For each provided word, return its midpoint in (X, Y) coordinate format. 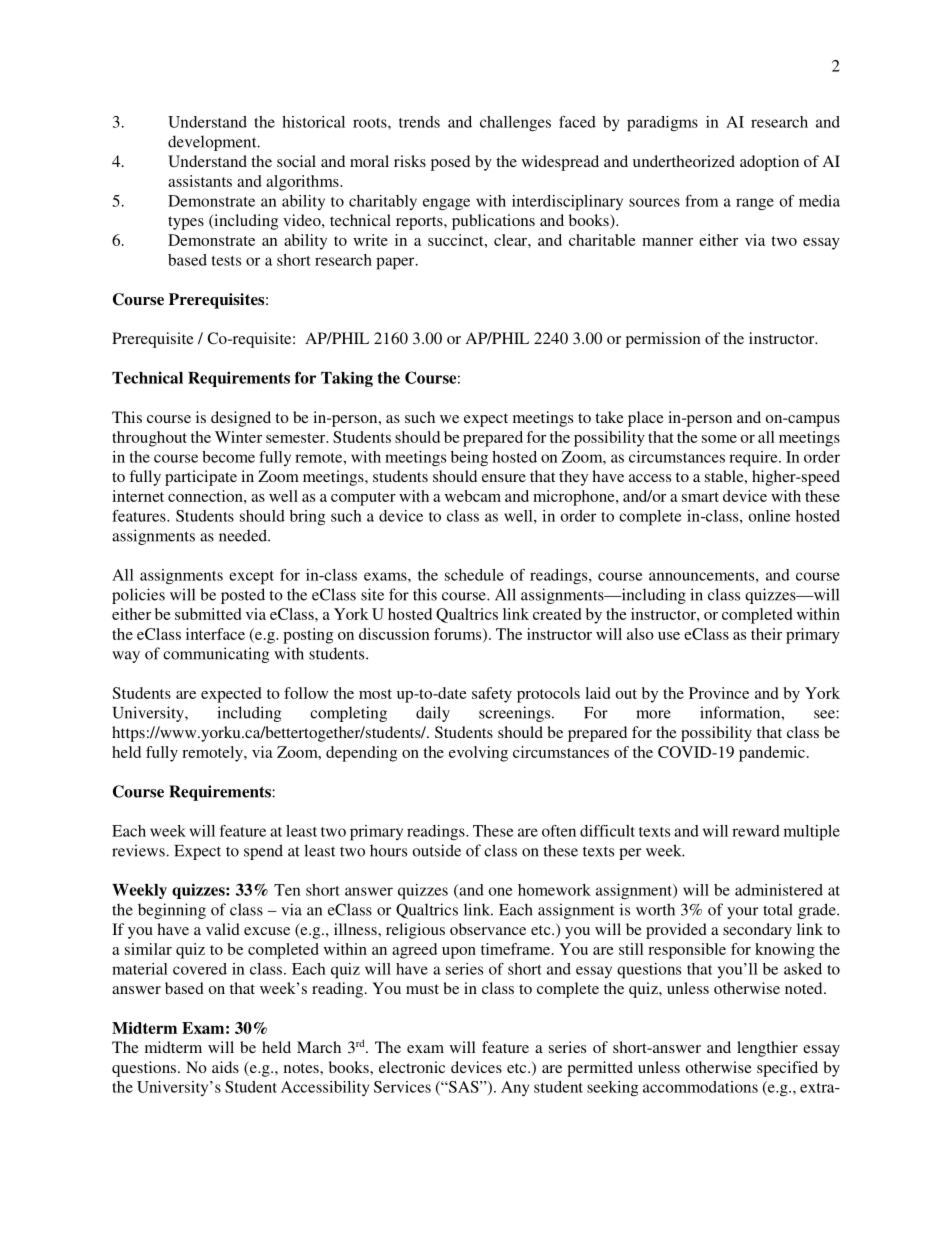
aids (225, 1067)
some (719, 439)
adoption (769, 163)
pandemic (772, 754)
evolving (478, 754)
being (469, 459)
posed (450, 163)
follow (306, 693)
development (213, 143)
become (228, 457)
